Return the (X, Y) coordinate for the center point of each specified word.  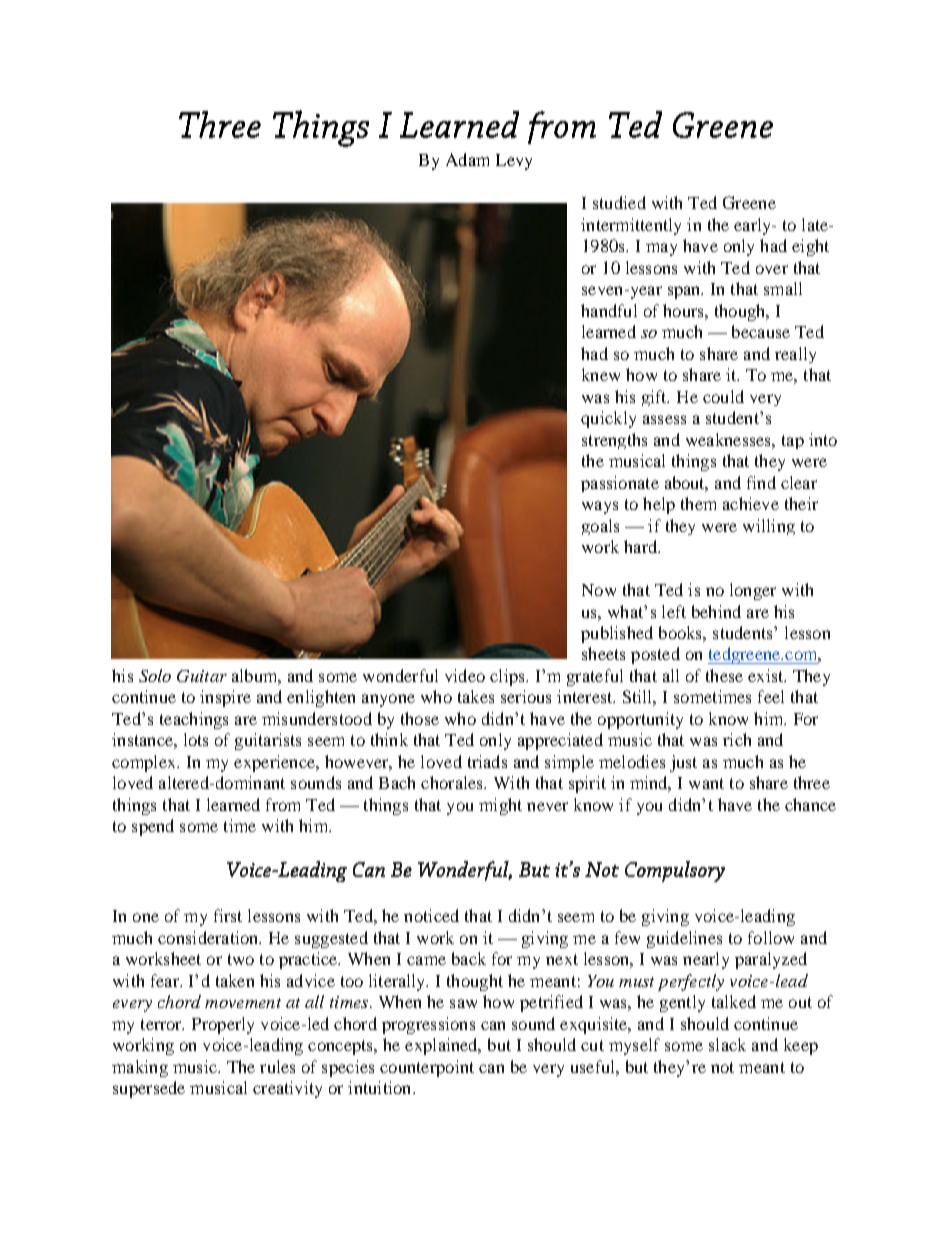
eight (810, 247)
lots (196, 739)
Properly (223, 1025)
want (706, 783)
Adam (467, 159)
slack (727, 1044)
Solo (155, 675)
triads (487, 761)
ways (600, 507)
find (761, 482)
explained (442, 1046)
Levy (514, 162)
